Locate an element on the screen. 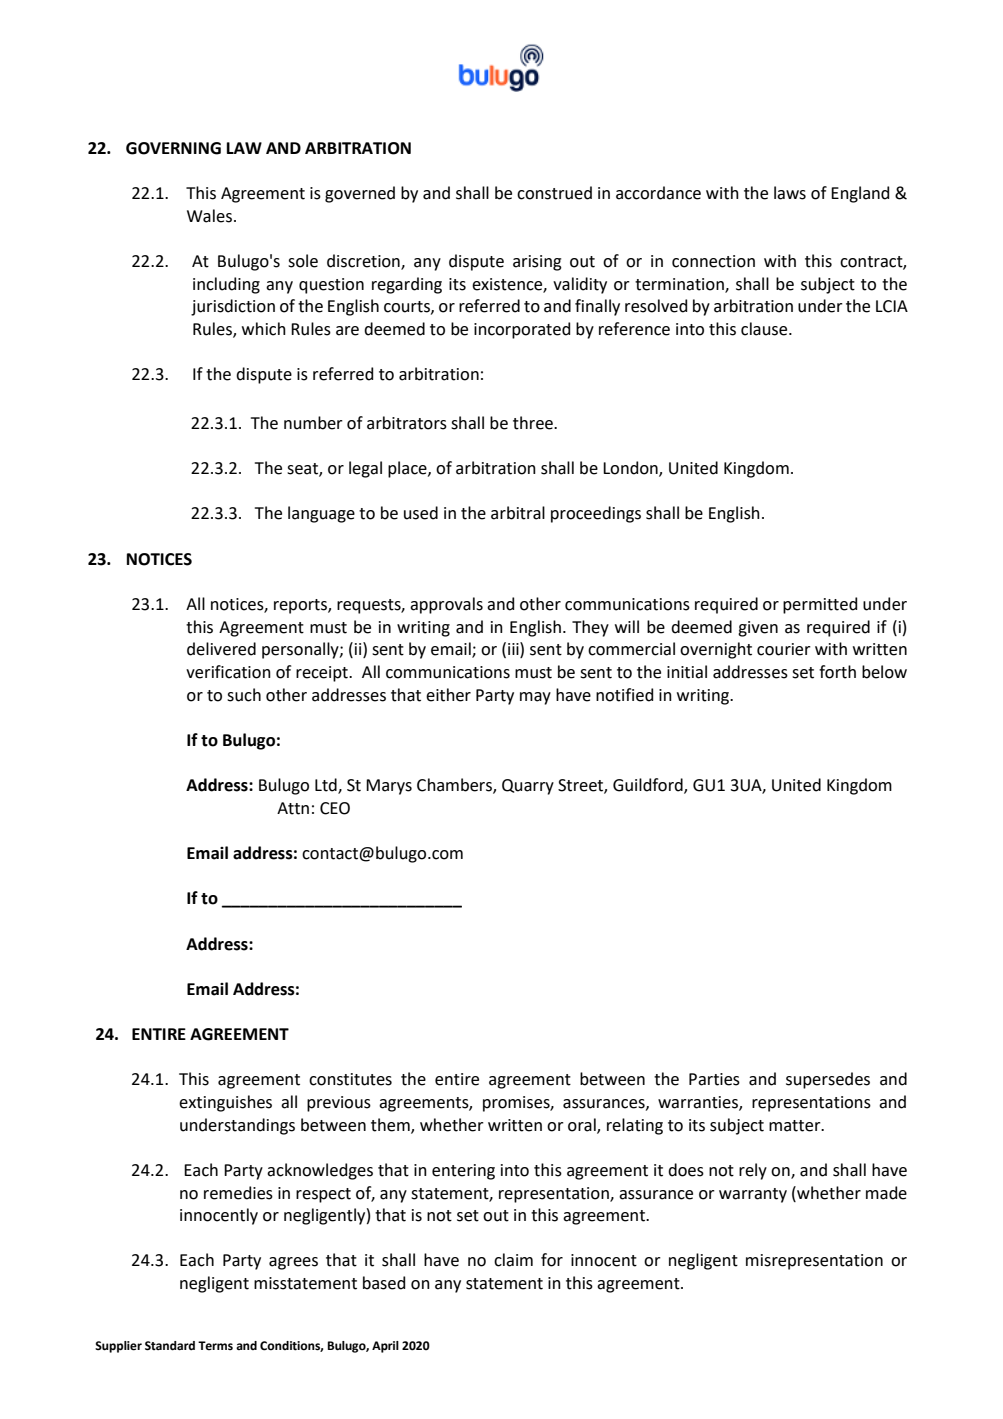 The image size is (1003, 1419). such is located at coordinates (244, 695).
